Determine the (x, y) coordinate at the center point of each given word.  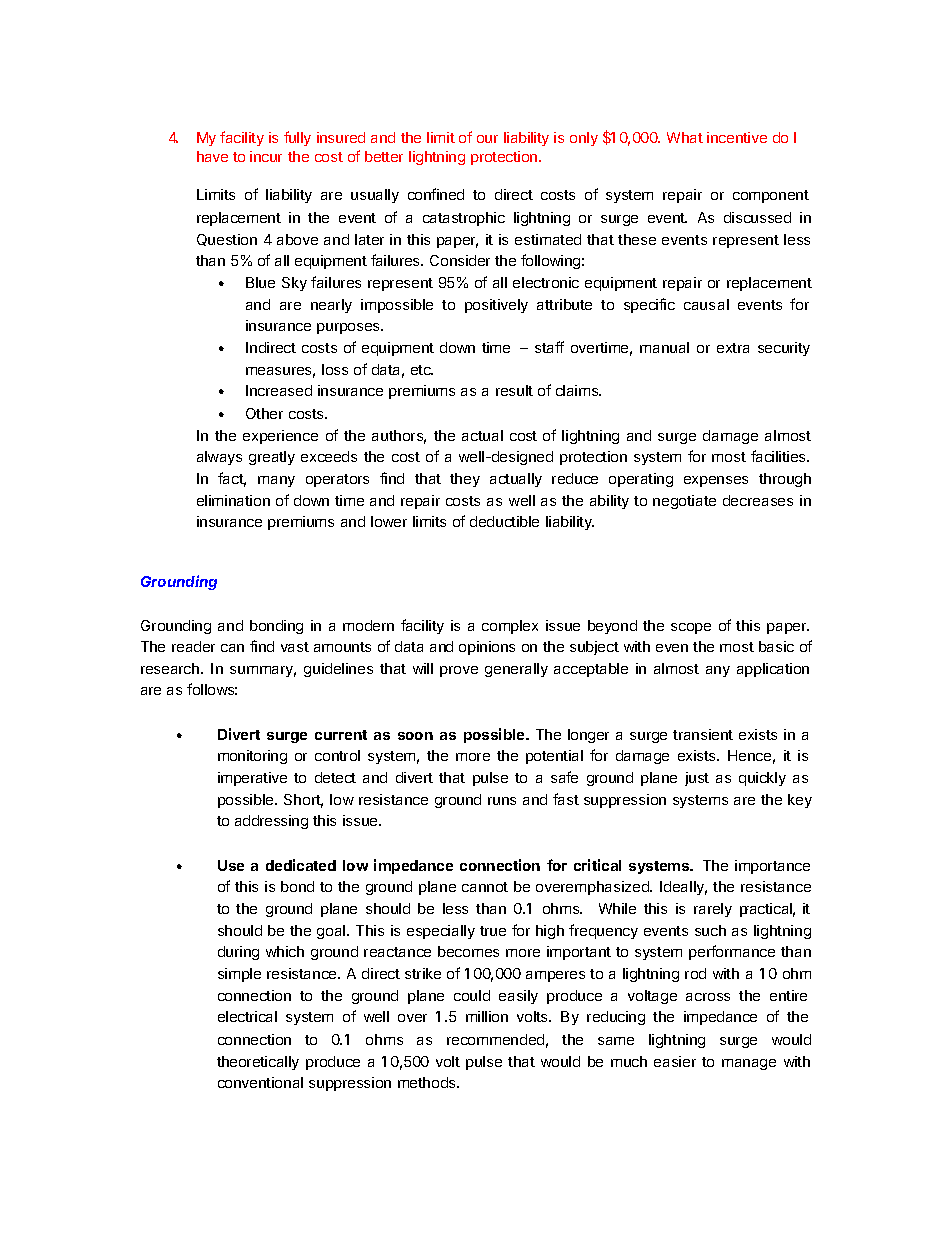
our (487, 139)
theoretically (258, 1063)
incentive (737, 137)
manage (749, 1064)
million (487, 1016)
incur (266, 156)
